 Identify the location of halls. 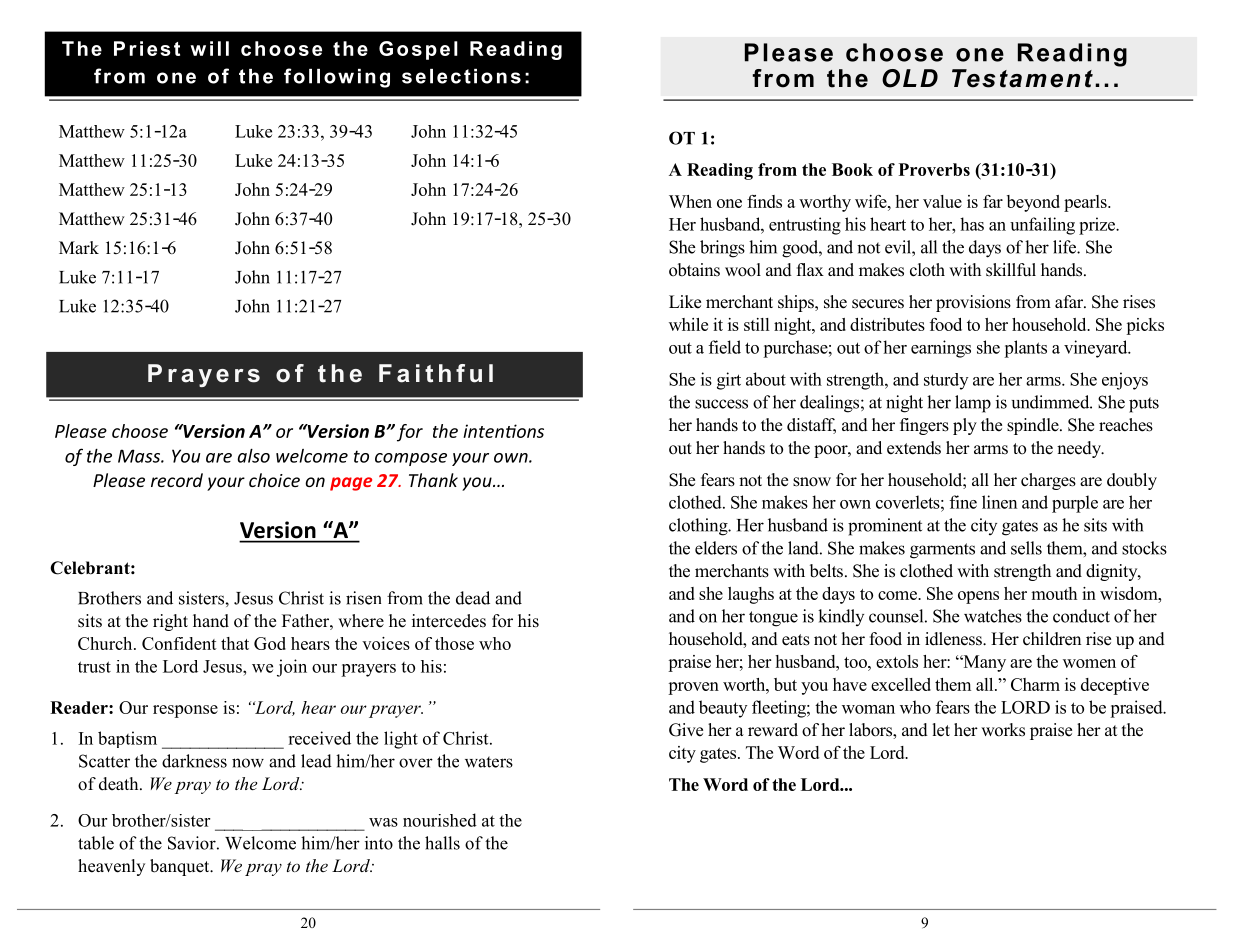
(442, 843).
